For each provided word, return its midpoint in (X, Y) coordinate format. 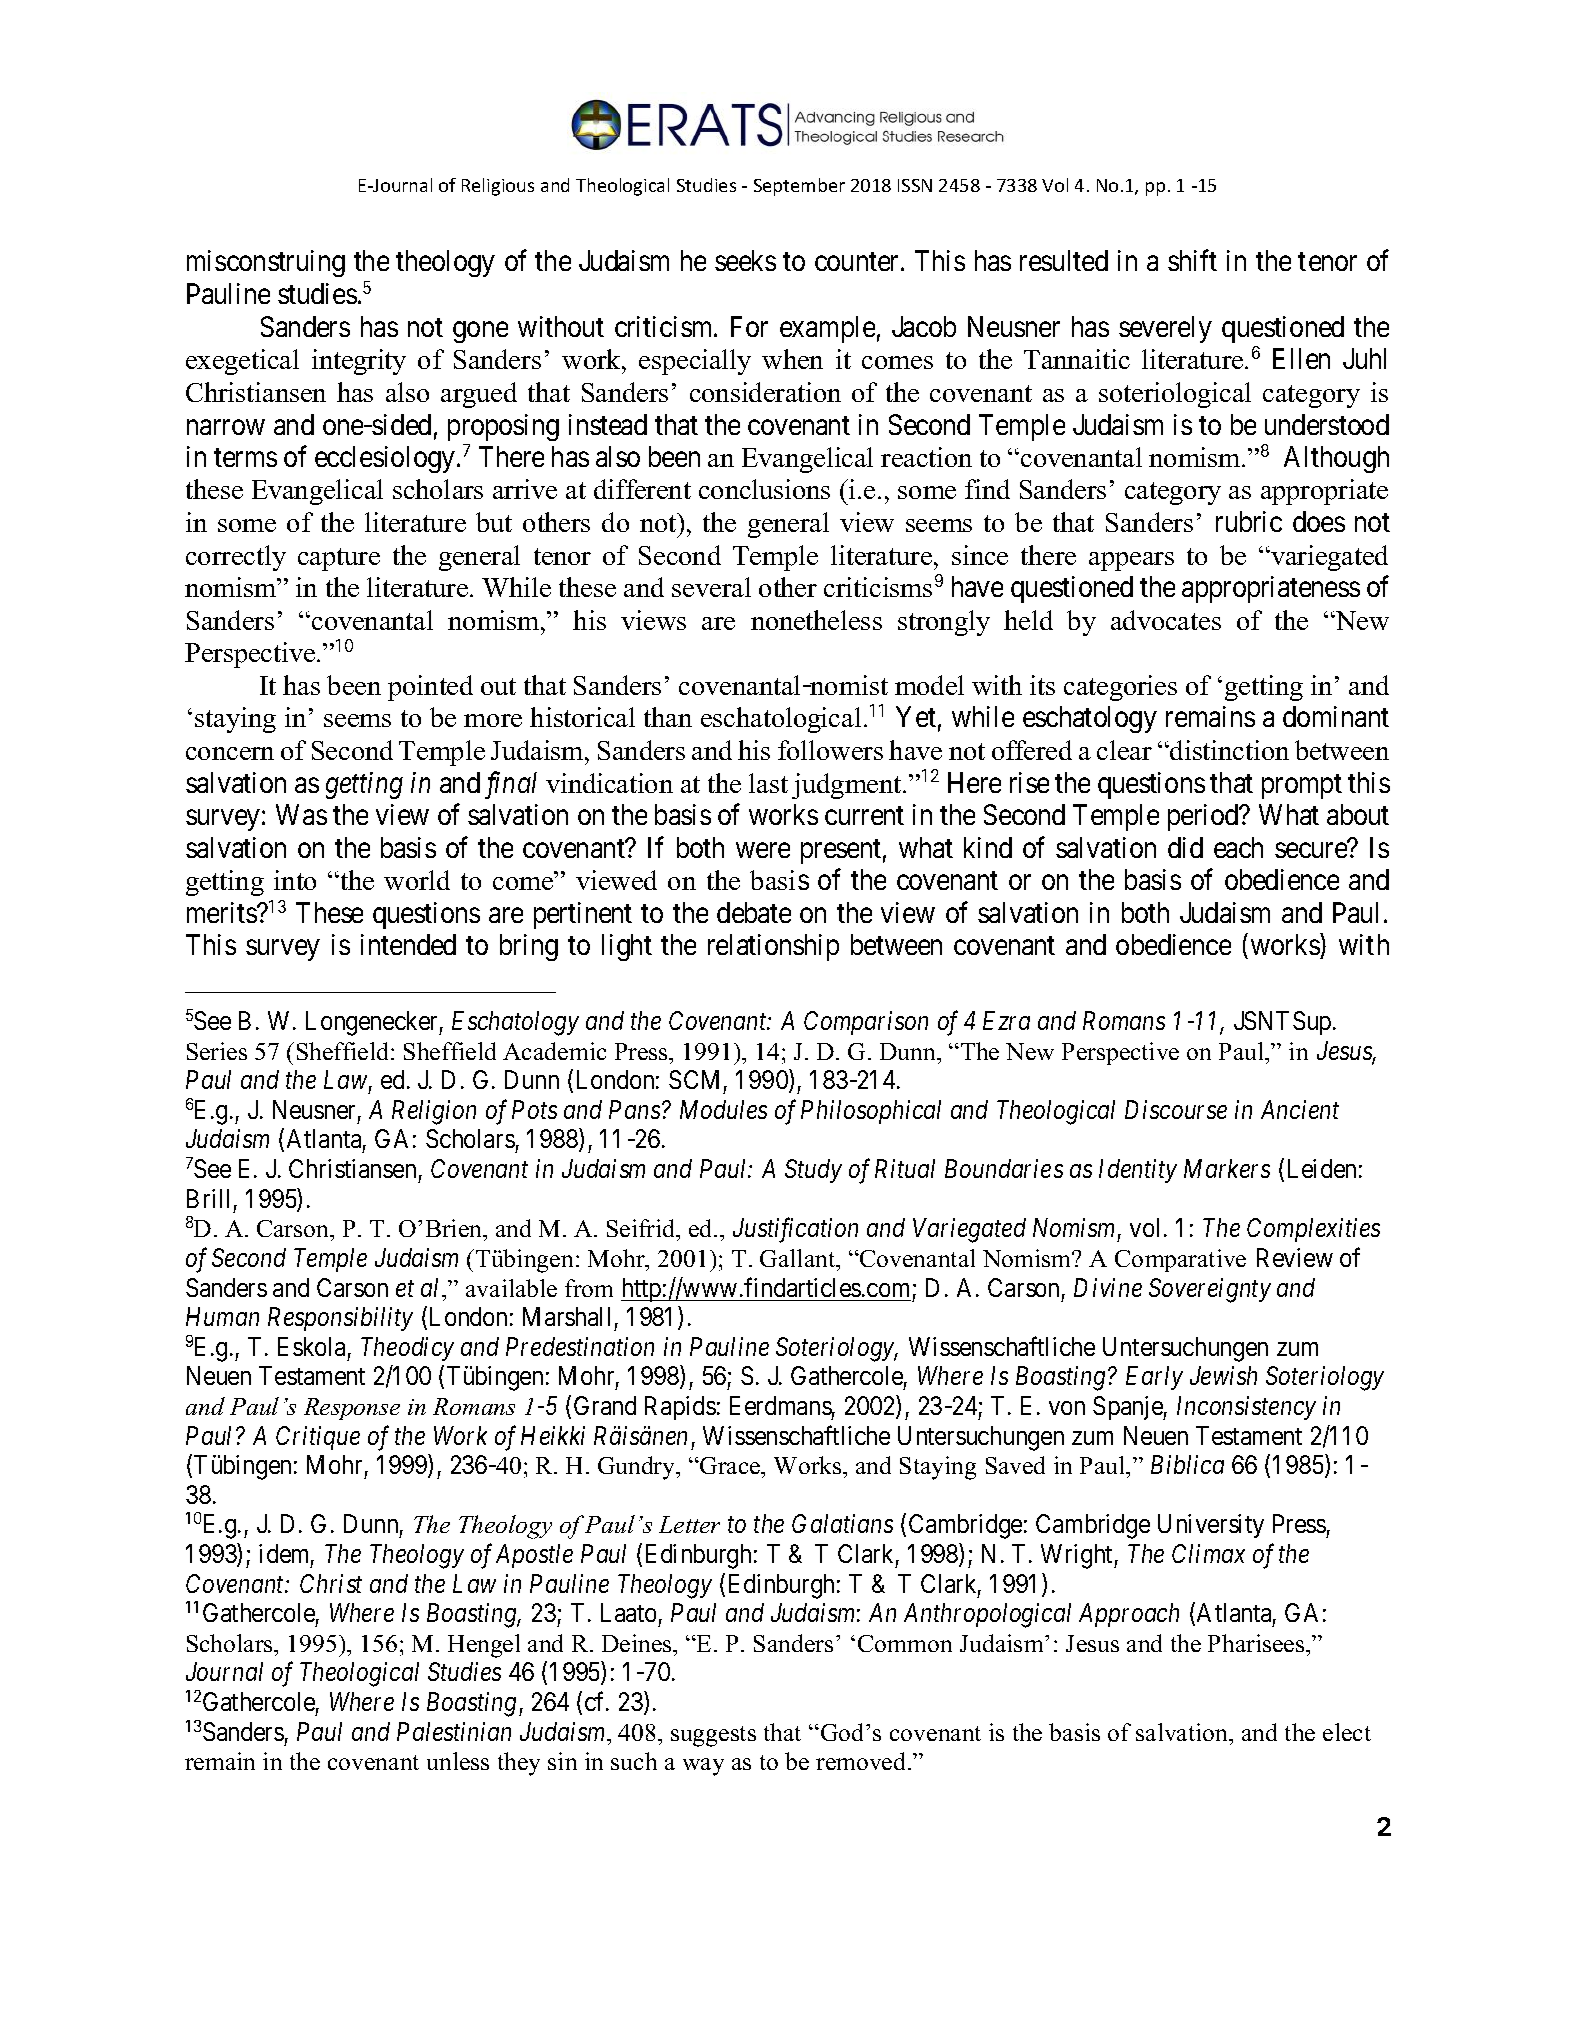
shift (1192, 260)
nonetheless (816, 620)
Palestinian (454, 1731)
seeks (745, 260)
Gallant (799, 1258)
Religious (498, 187)
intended (408, 944)
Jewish (1223, 1375)
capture (339, 559)
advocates (1166, 620)
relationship (773, 947)
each (1238, 847)
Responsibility (340, 1319)
